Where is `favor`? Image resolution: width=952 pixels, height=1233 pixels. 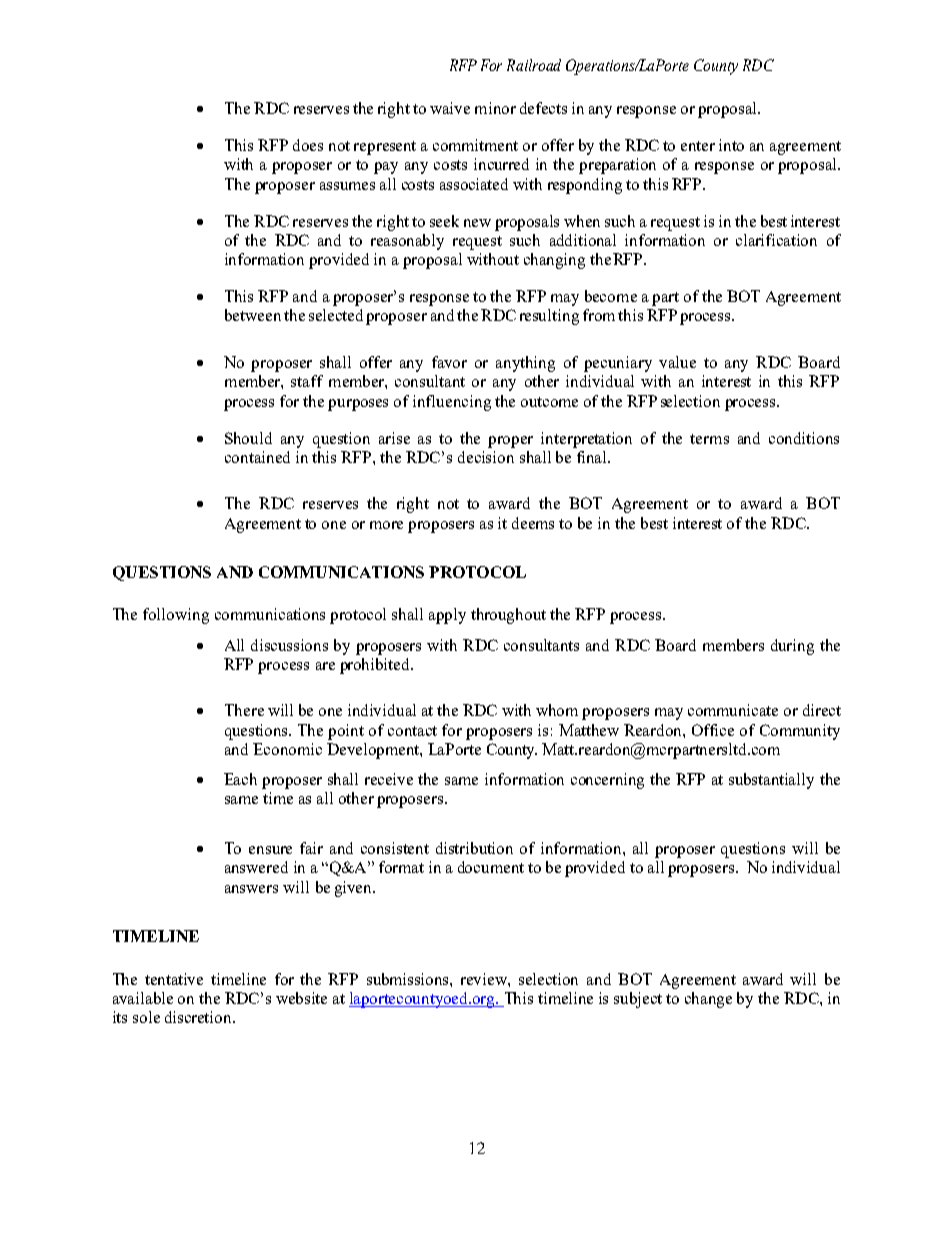 favor is located at coordinates (449, 362).
